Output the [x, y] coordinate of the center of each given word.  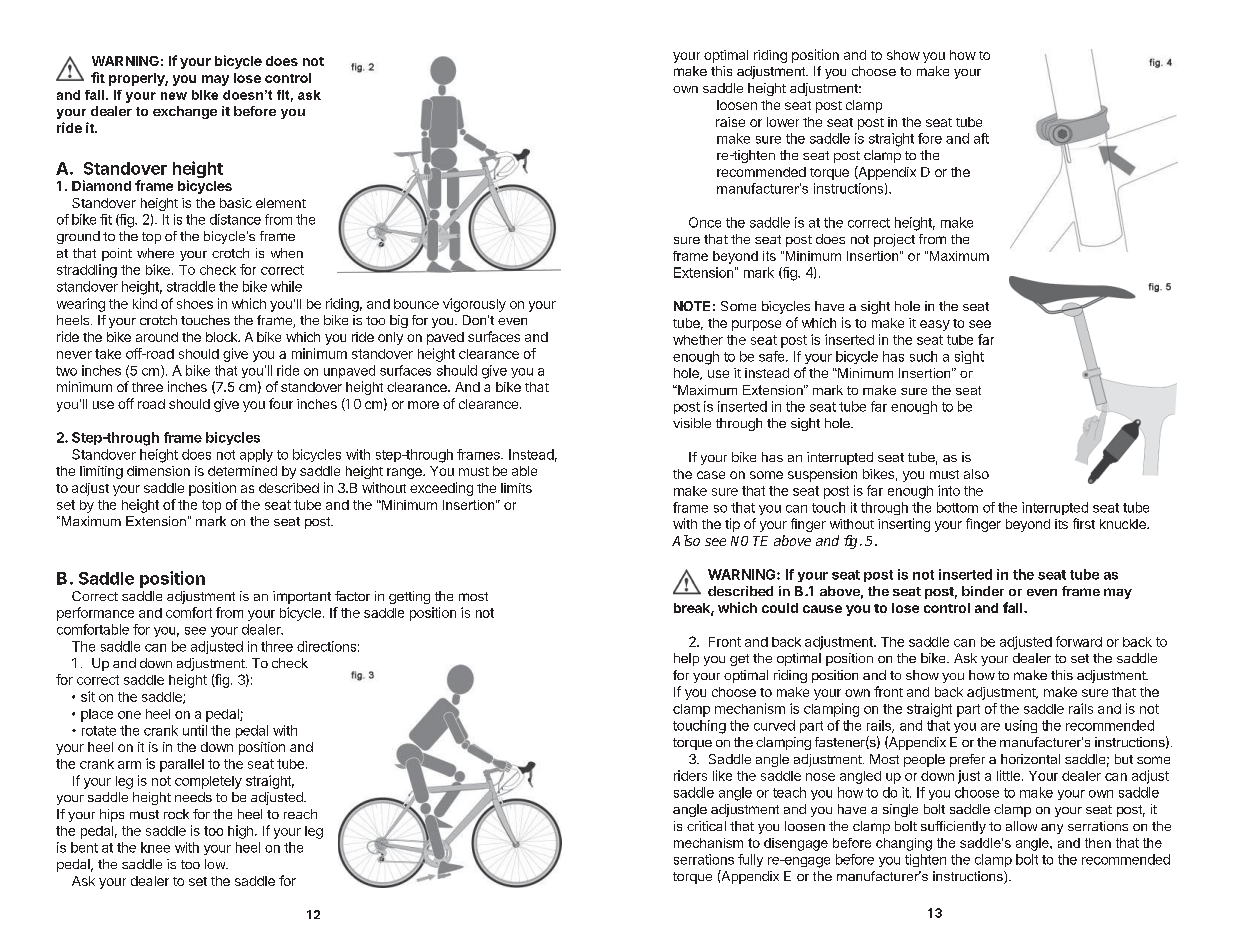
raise [730, 122]
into [949, 490]
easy [935, 325]
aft [981, 138]
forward [1079, 641]
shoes [195, 304]
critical [706, 826]
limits [516, 488]
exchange [185, 112]
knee [155, 847]
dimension [158, 471]
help [686, 659]
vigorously [474, 305]
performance [95, 614]
